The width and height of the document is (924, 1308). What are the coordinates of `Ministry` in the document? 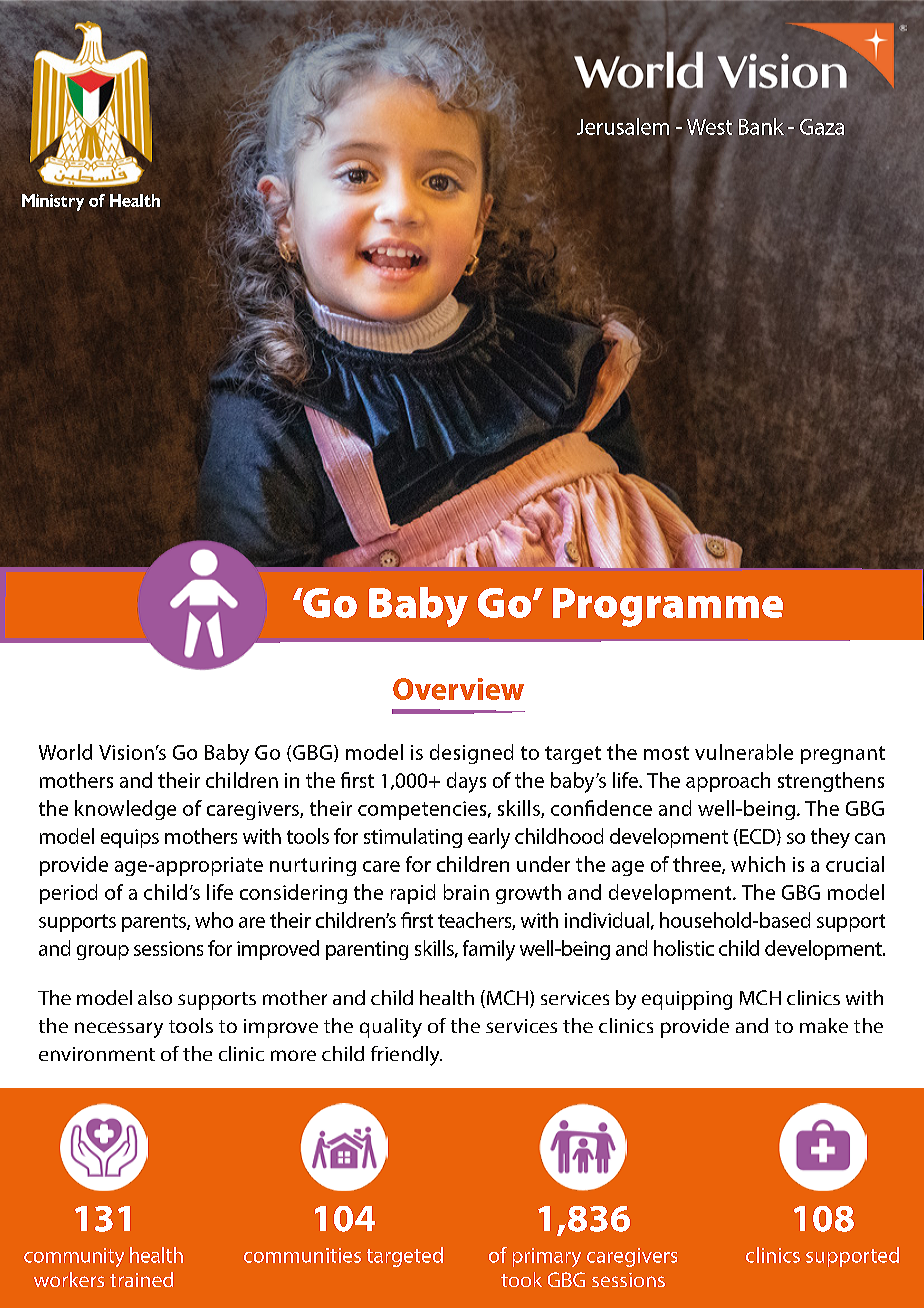 It's located at (53, 202).
